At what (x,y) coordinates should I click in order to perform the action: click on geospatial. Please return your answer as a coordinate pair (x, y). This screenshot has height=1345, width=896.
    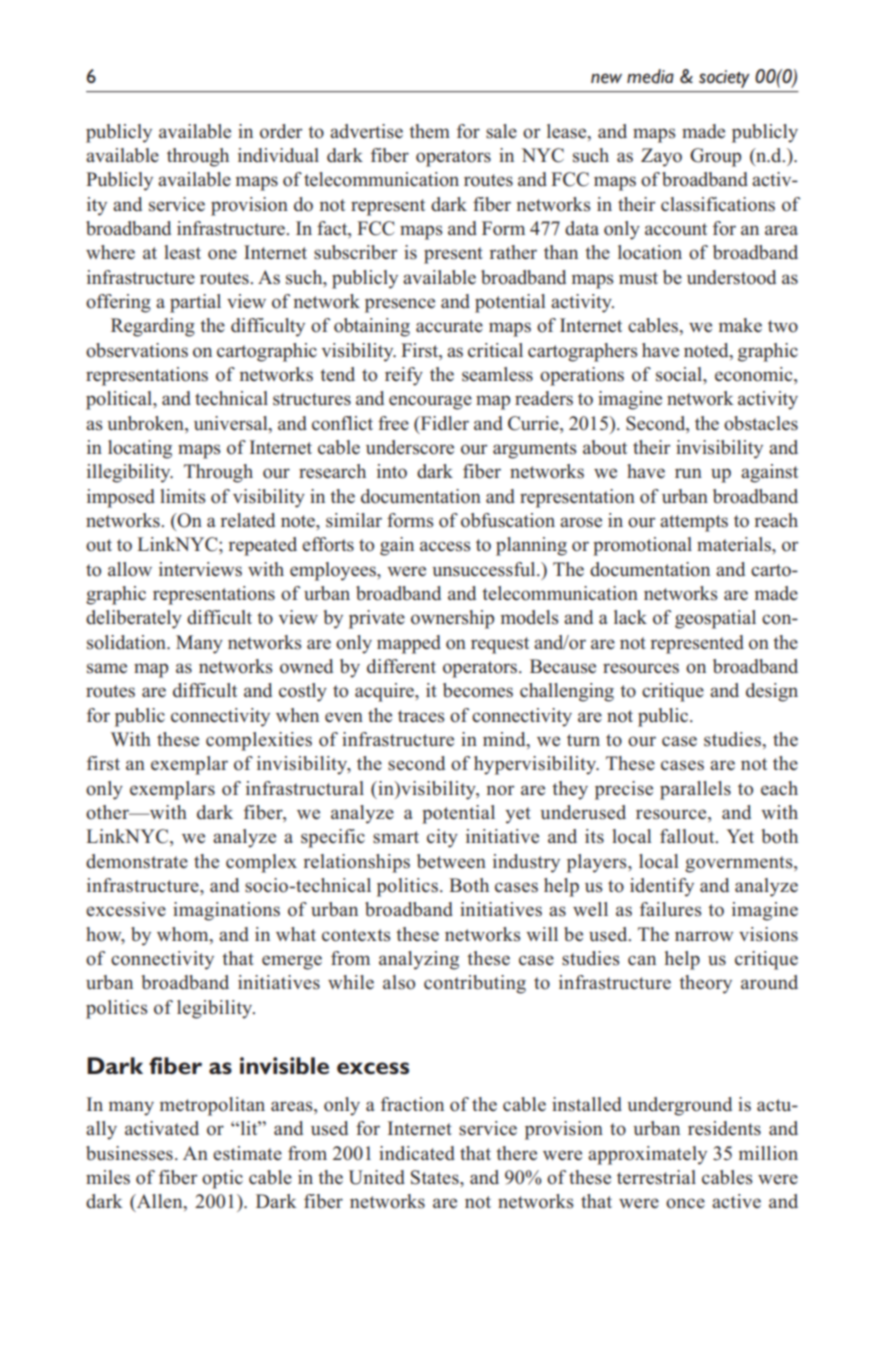
    Looking at the image, I should click on (715, 619).
